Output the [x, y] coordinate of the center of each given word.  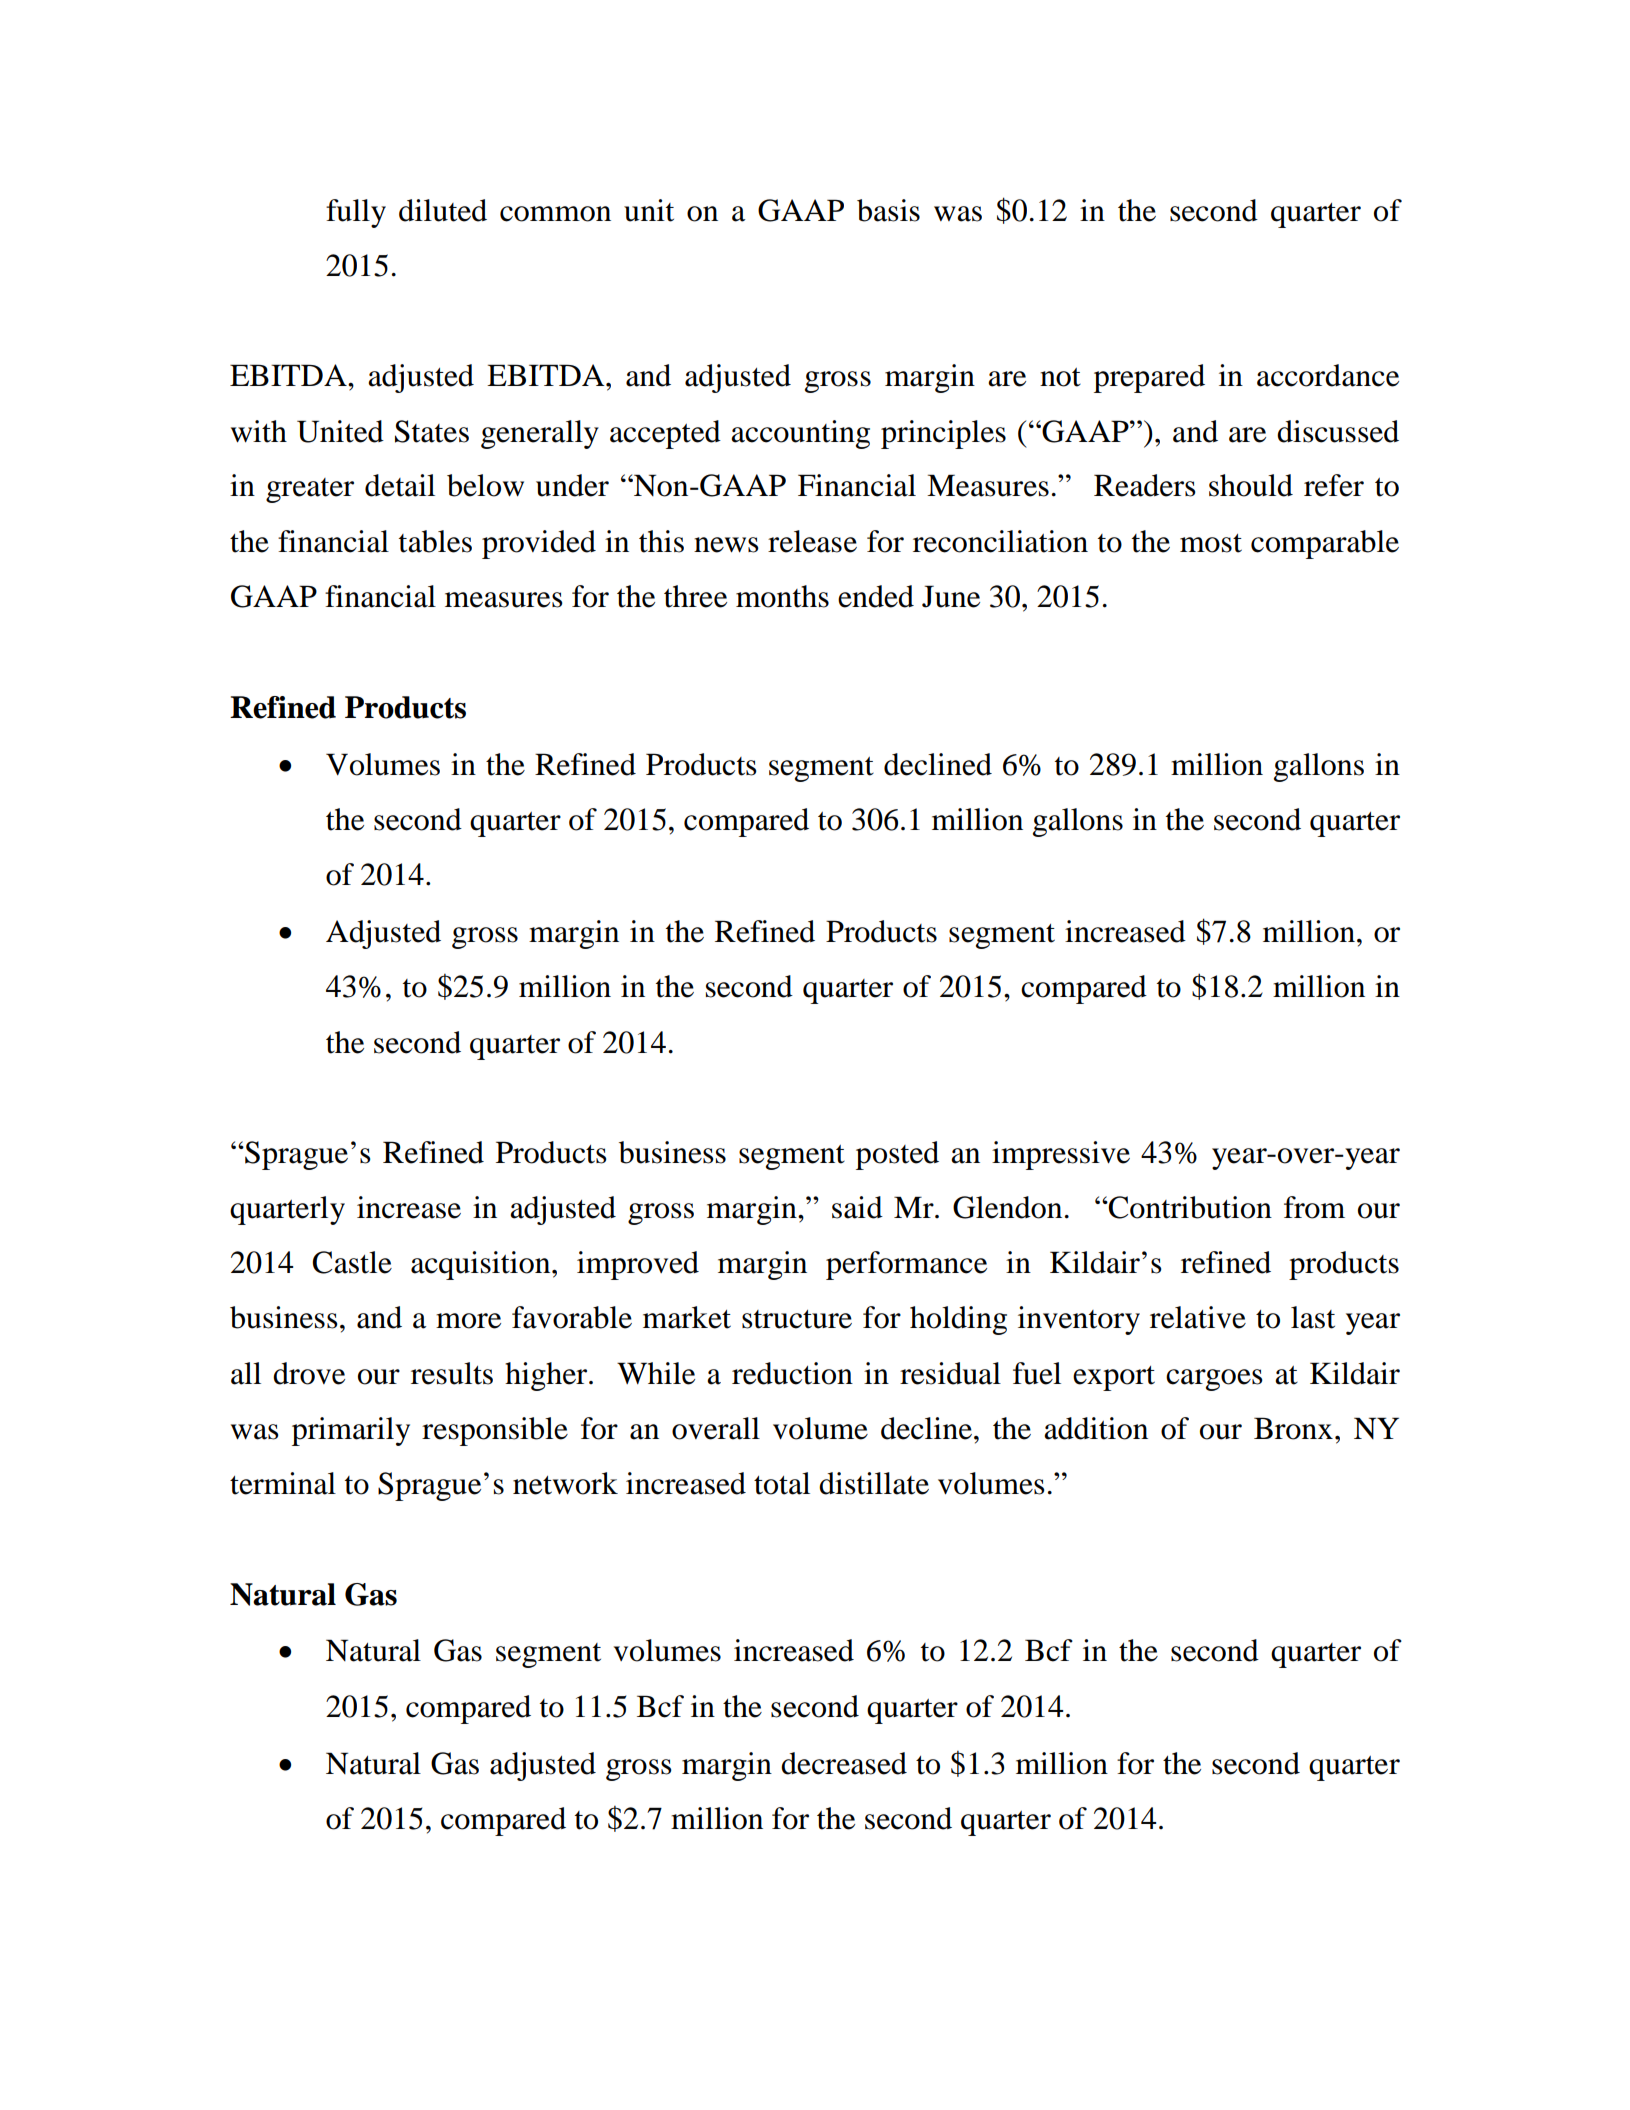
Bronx [1293, 1428]
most [1211, 543]
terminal [283, 1483]
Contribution [1189, 1207]
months [782, 596]
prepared [1149, 378]
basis [888, 210]
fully [356, 213]
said [857, 1207]
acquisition [482, 1265]
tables [435, 541]
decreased [844, 1763]
